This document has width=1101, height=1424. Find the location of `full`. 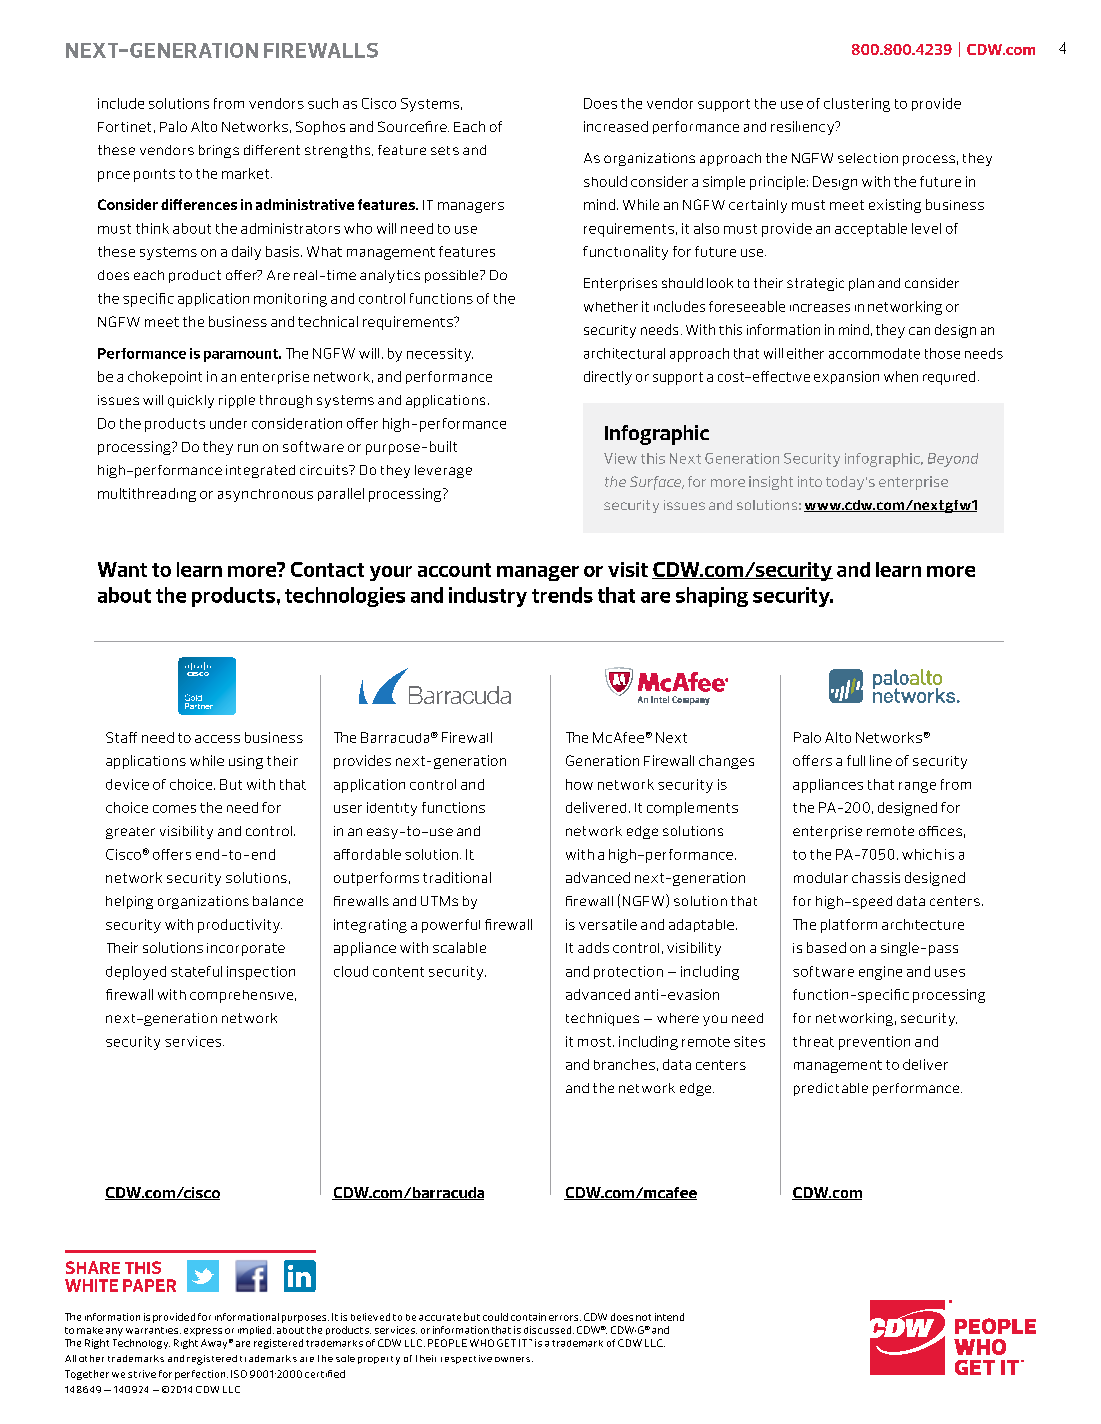

full is located at coordinates (856, 760).
